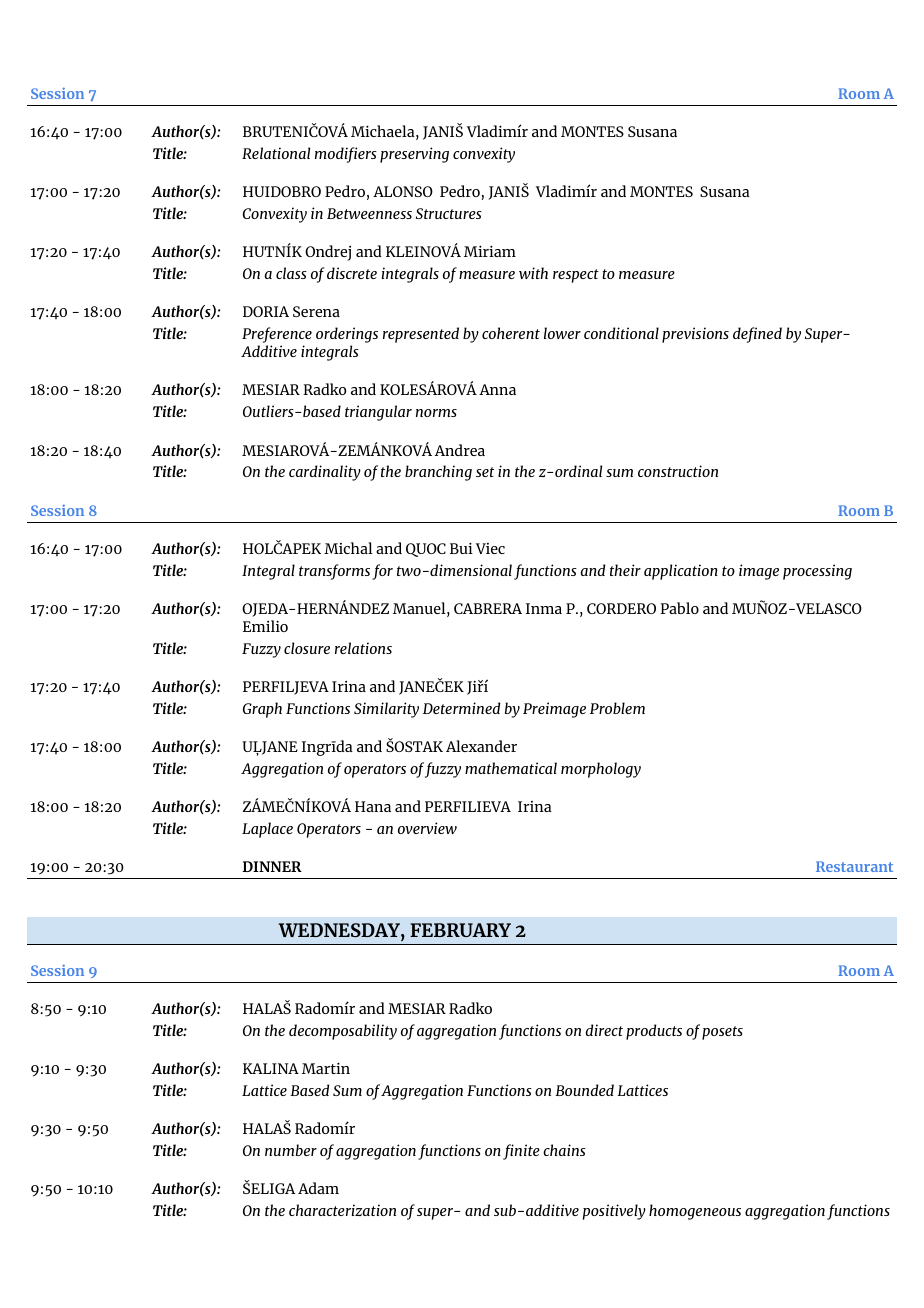  What do you see at coordinates (564, 1150) in the document?
I see `chains` at bounding box center [564, 1150].
